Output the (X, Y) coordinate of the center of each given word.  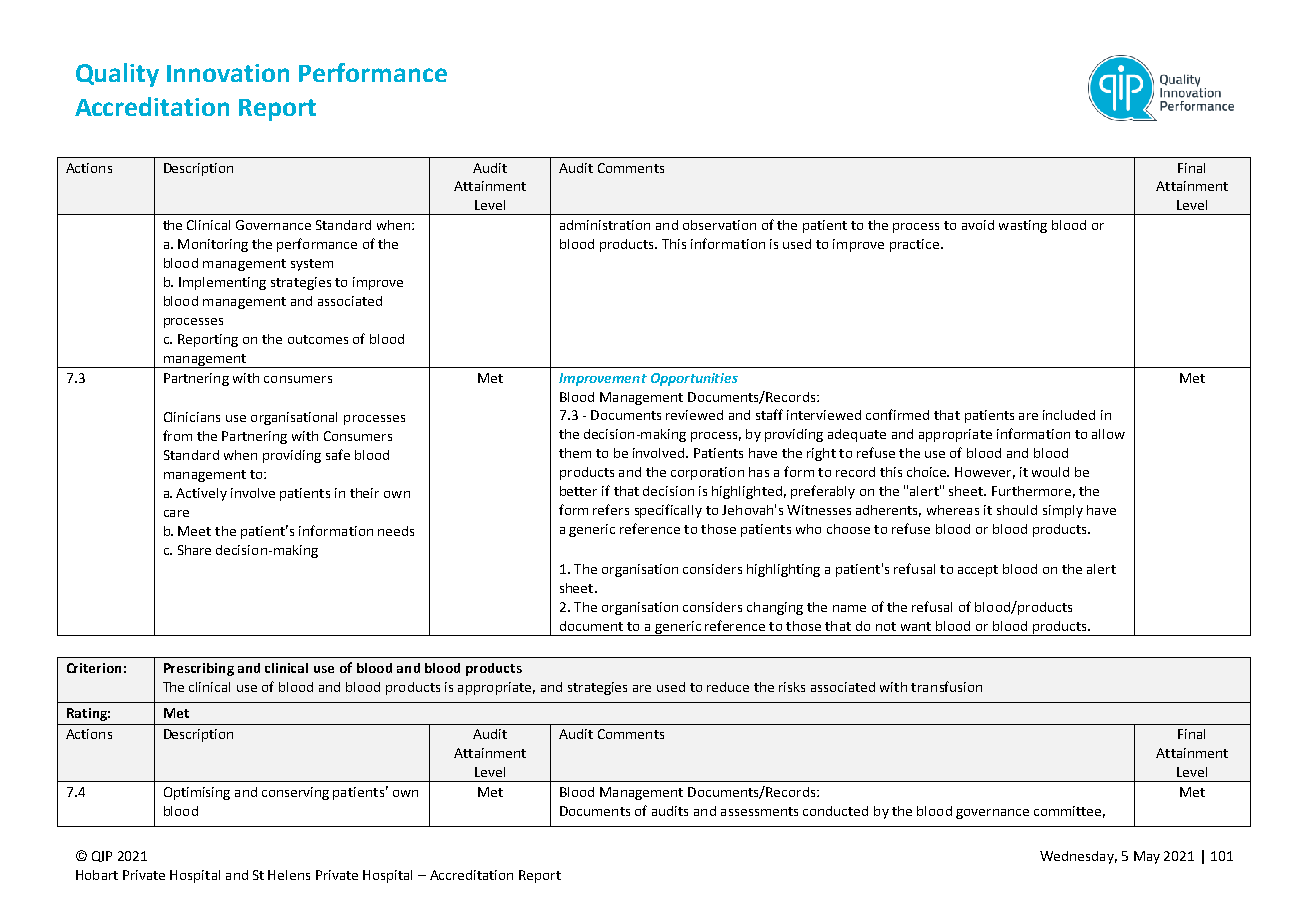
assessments (759, 811)
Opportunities (694, 379)
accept (978, 571)
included (1069, 415)
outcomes (318, 339)
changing (775, 608)
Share (194, 550)
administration (605, 225)
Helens (289, 875)
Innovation (228, 73)
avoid (978, 225)
